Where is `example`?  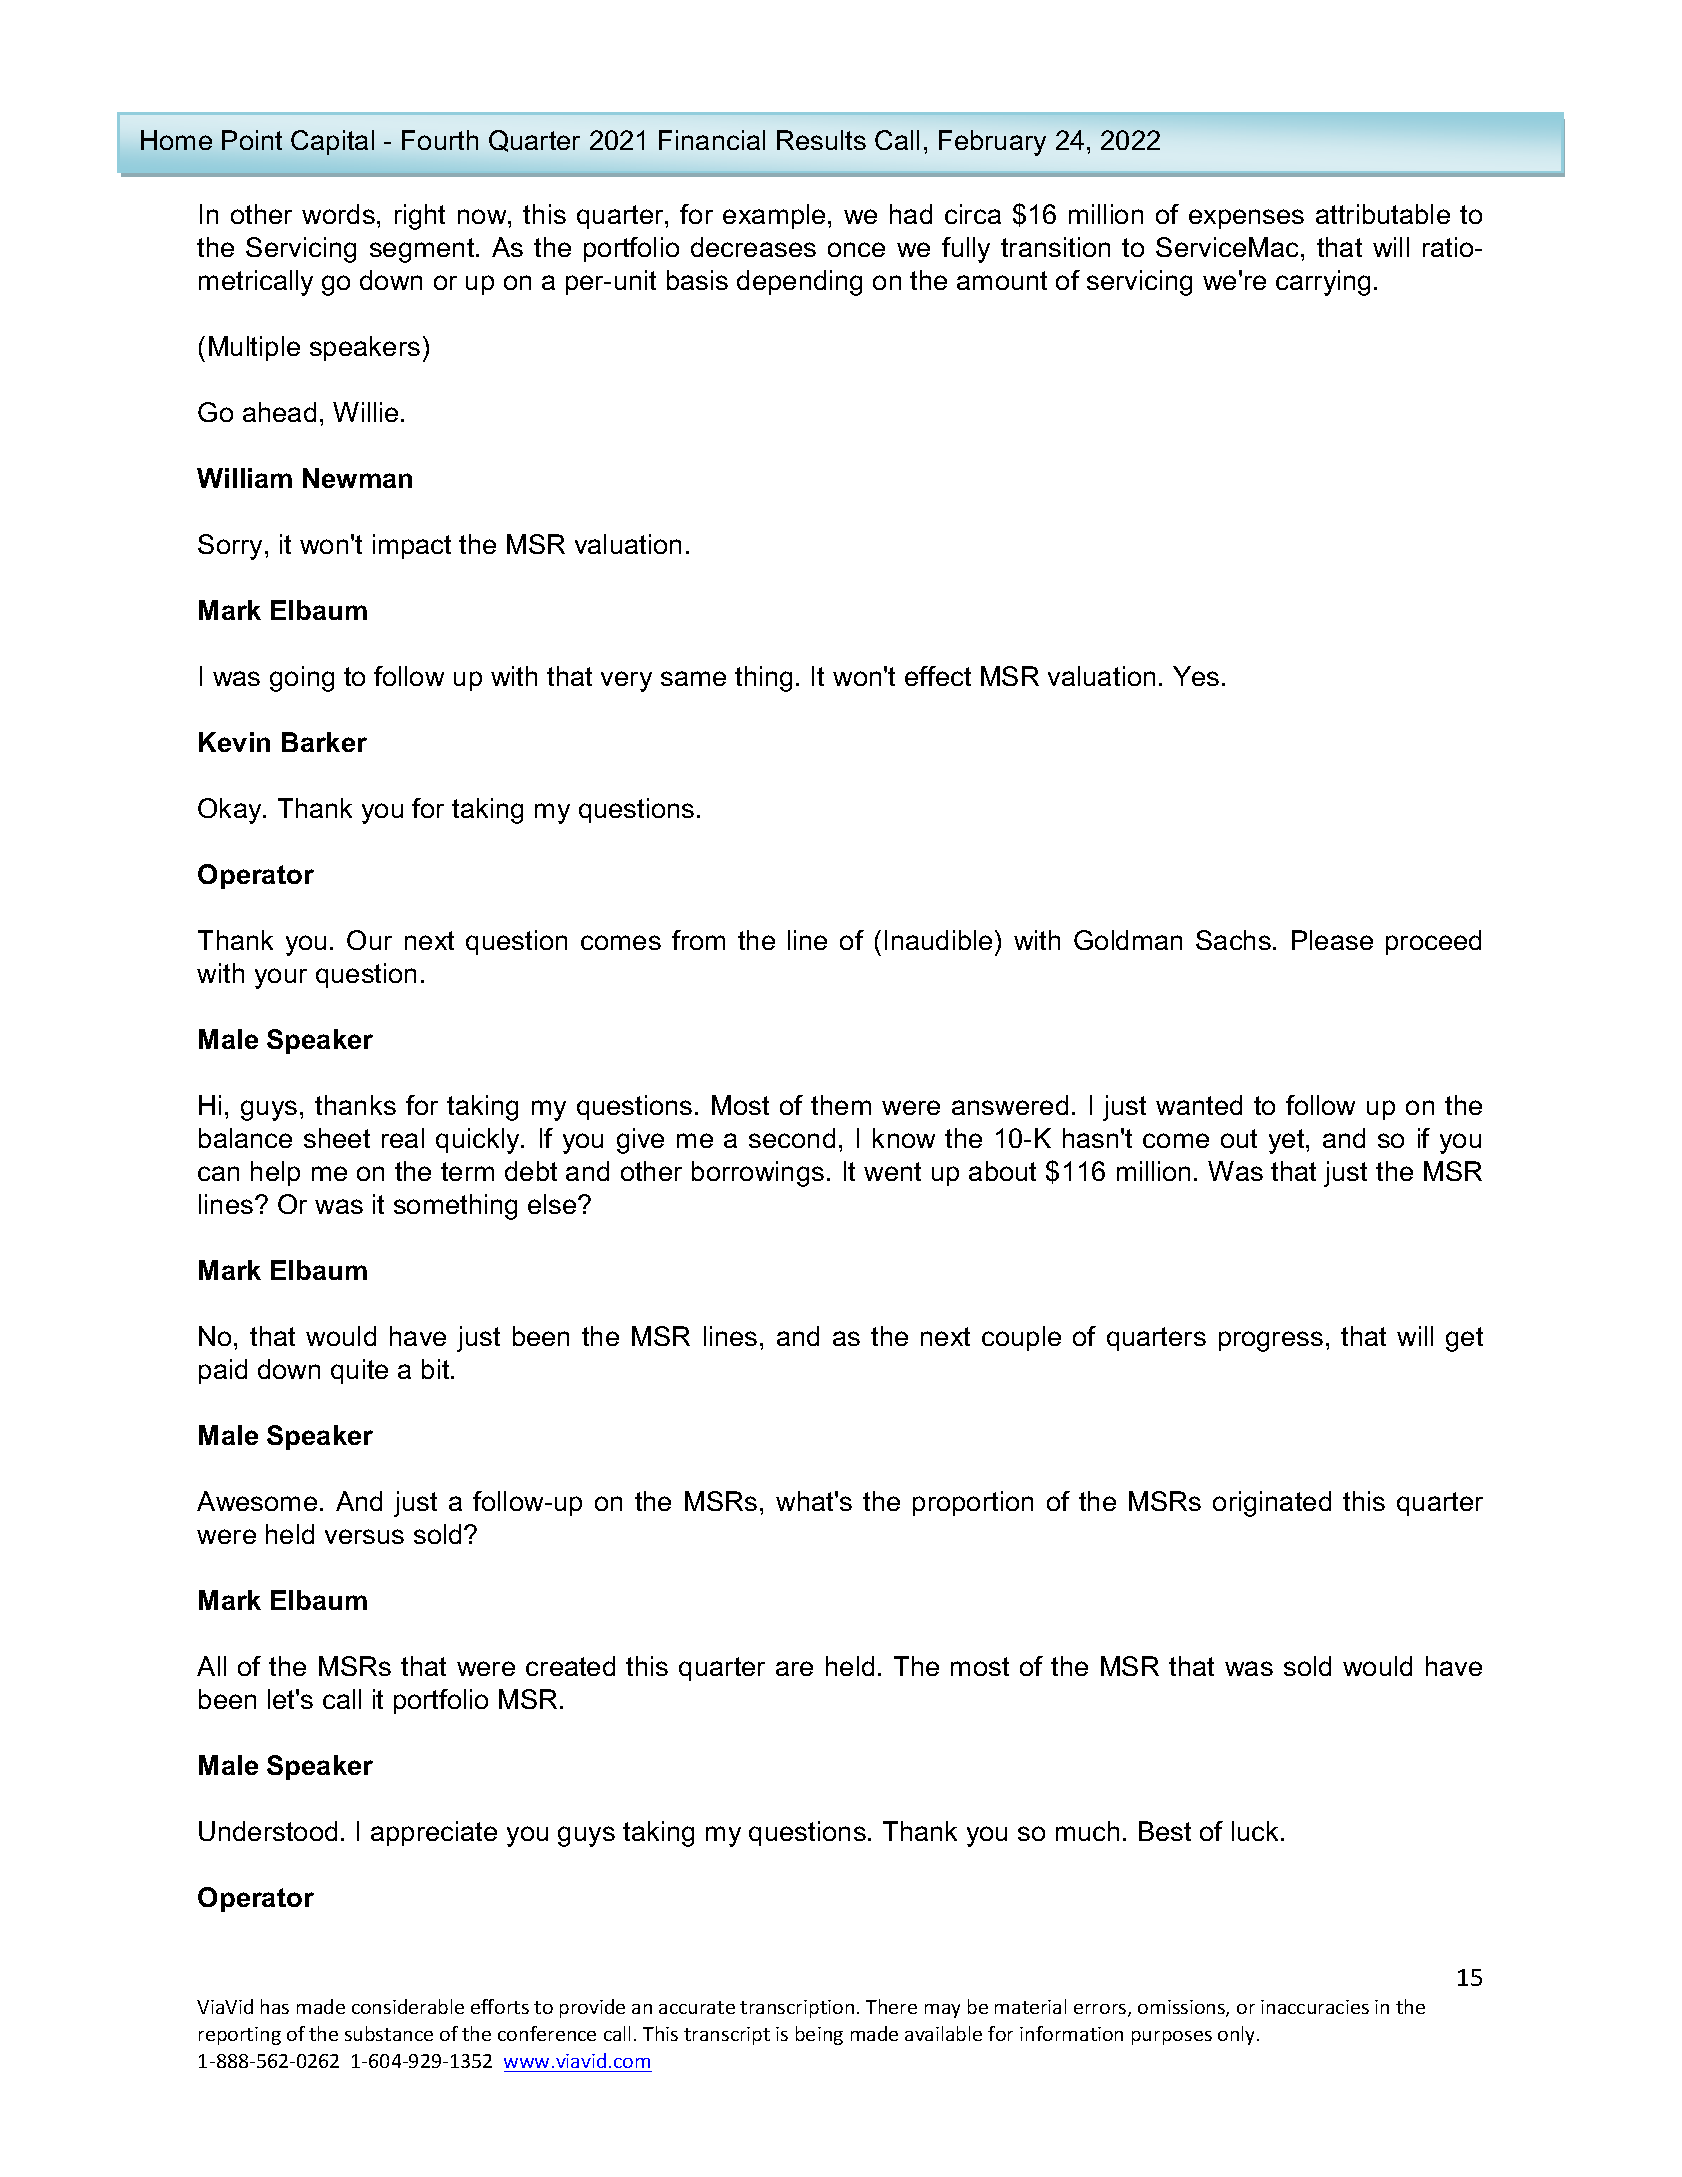
example is located at coordinates (774, 216).
